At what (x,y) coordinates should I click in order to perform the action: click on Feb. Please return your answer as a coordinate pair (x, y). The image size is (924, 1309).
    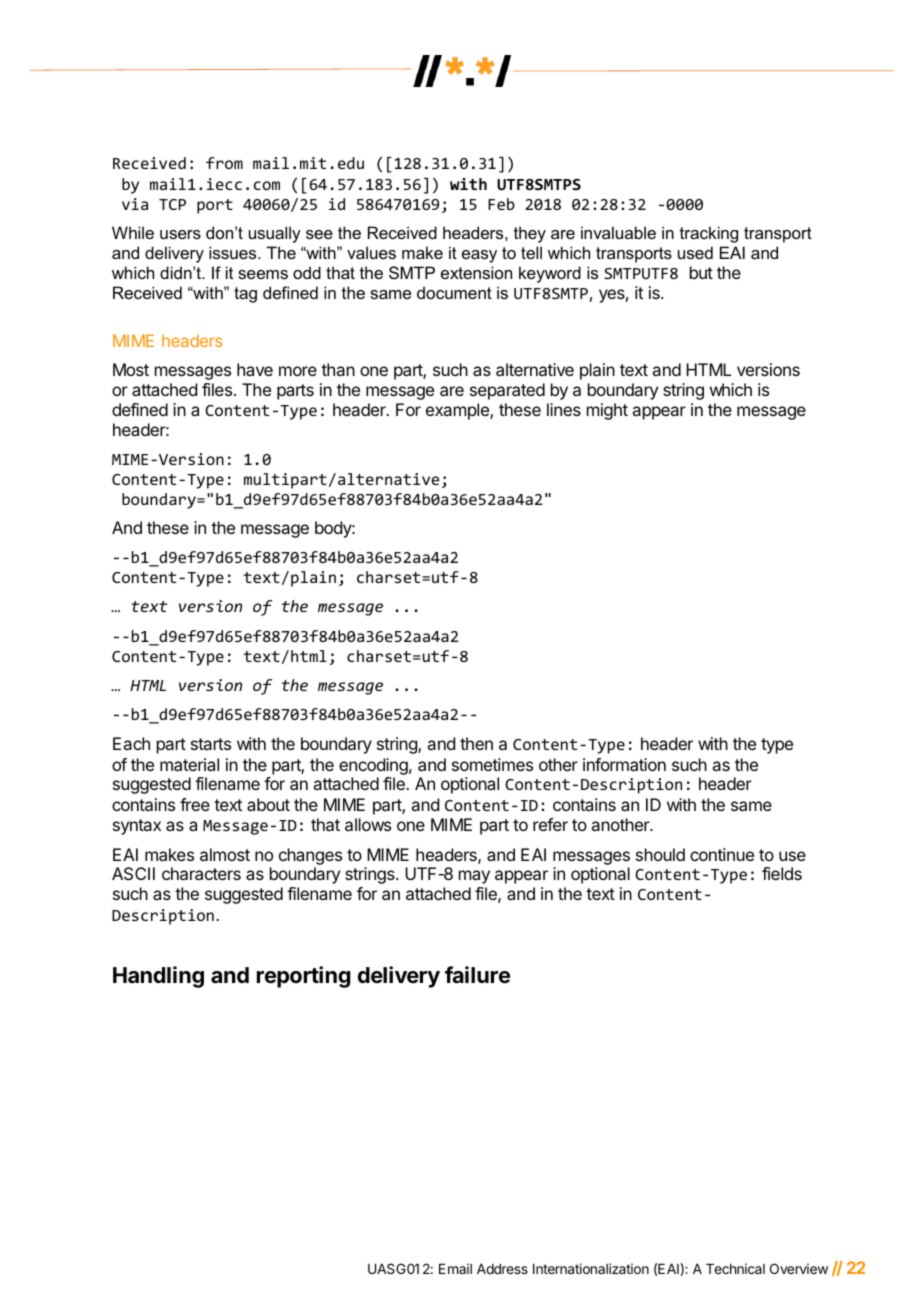
    Looking at the image, I should click on (501, 204).
